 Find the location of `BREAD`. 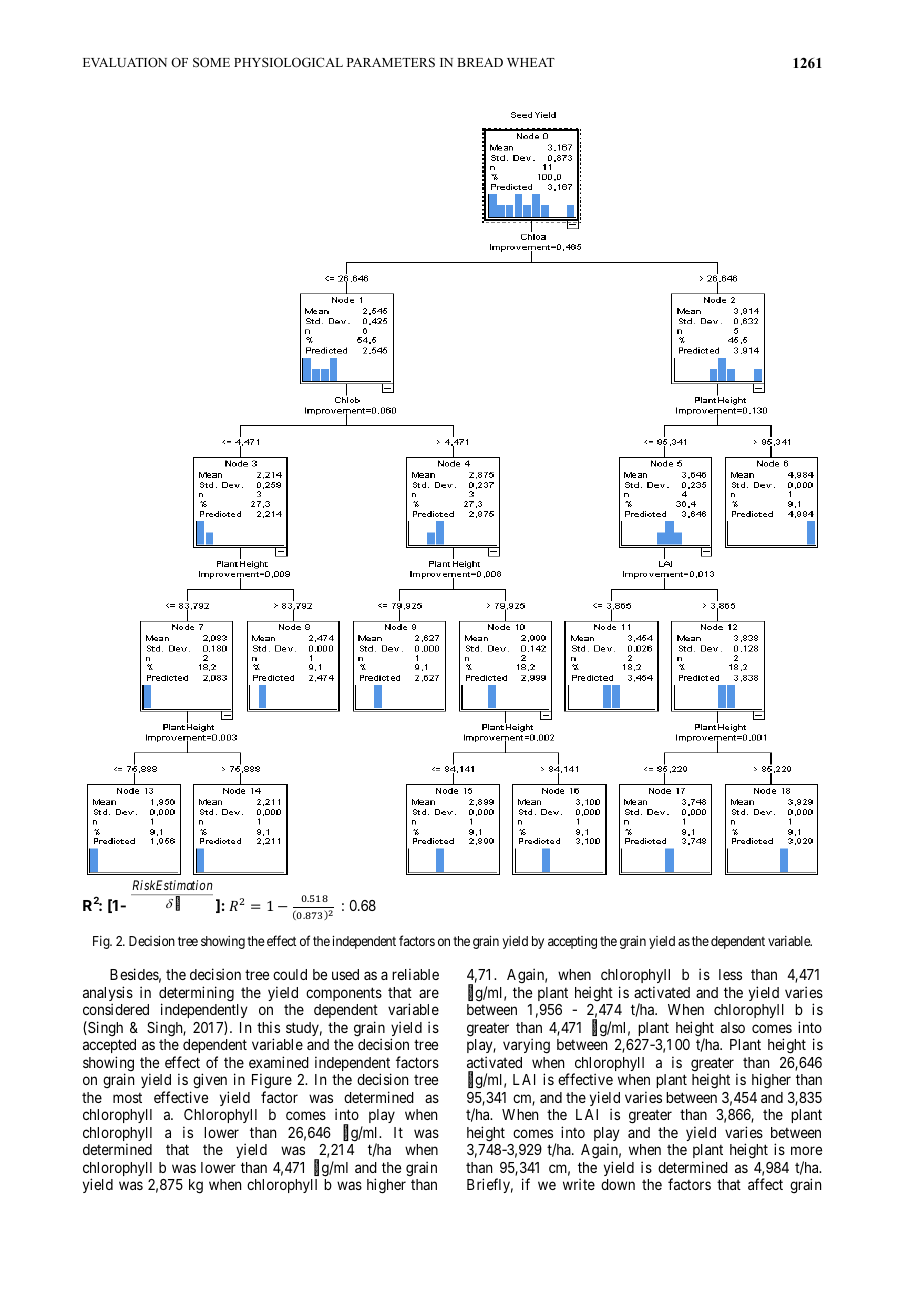

BREAD is located at coordinates (480, 62).
